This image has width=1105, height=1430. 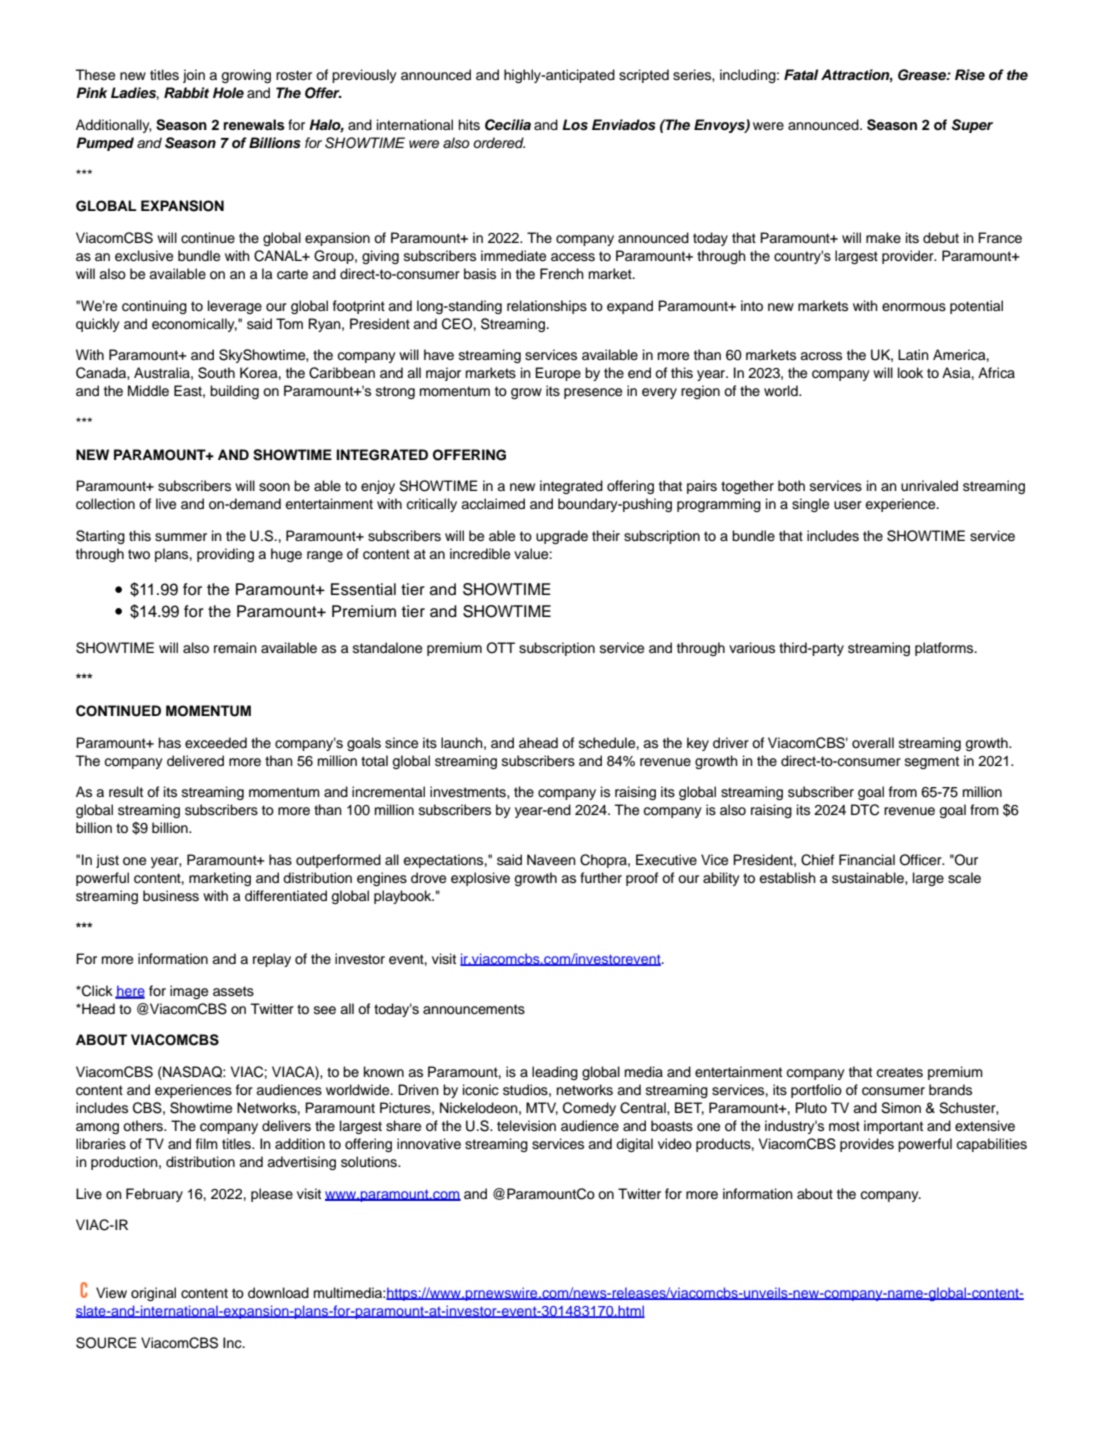 I want to click on acclaimed, so click(x=493, y=504).
